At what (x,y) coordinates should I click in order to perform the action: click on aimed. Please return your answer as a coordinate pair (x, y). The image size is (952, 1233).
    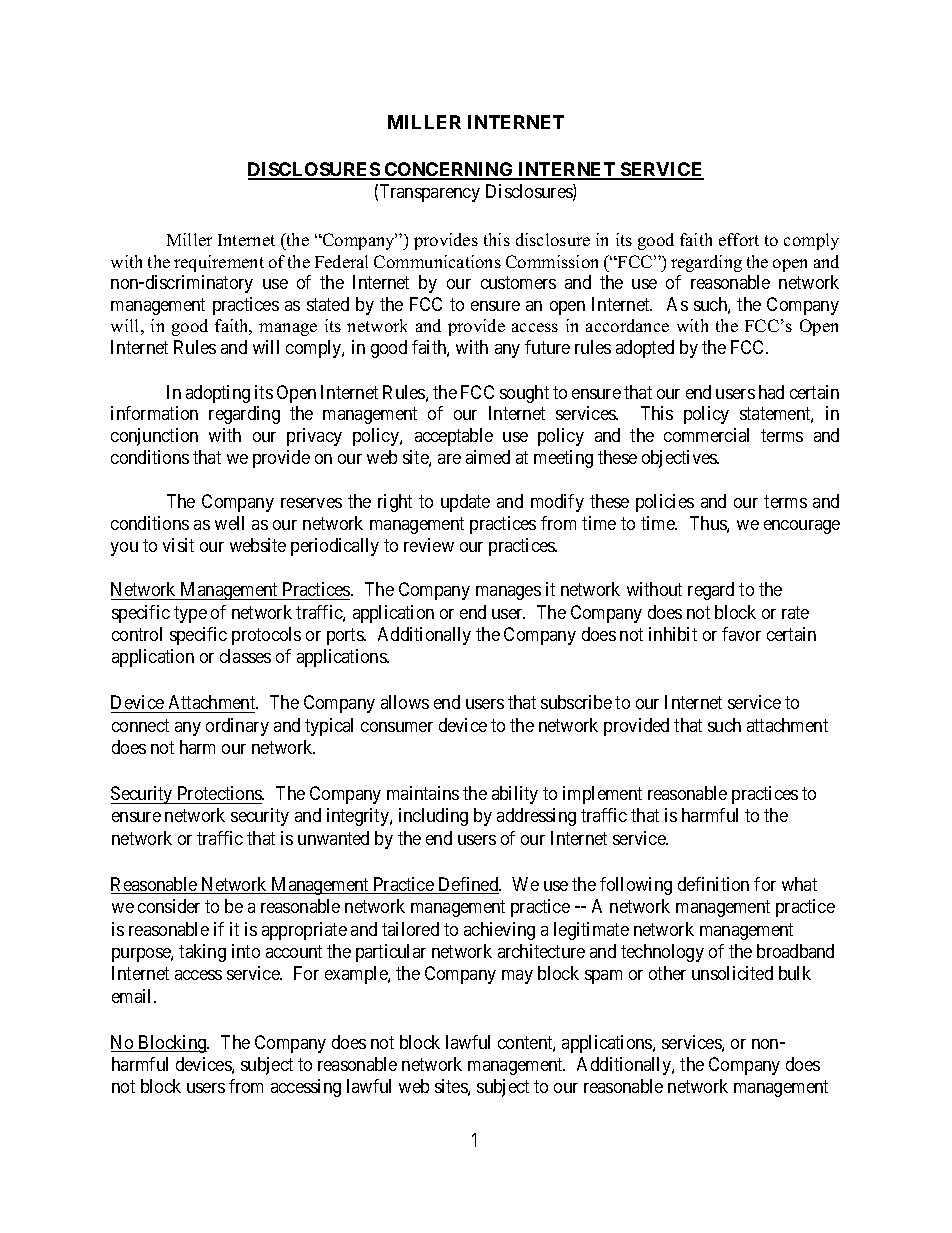
    Looking at the image, I should click on (488, 457).
